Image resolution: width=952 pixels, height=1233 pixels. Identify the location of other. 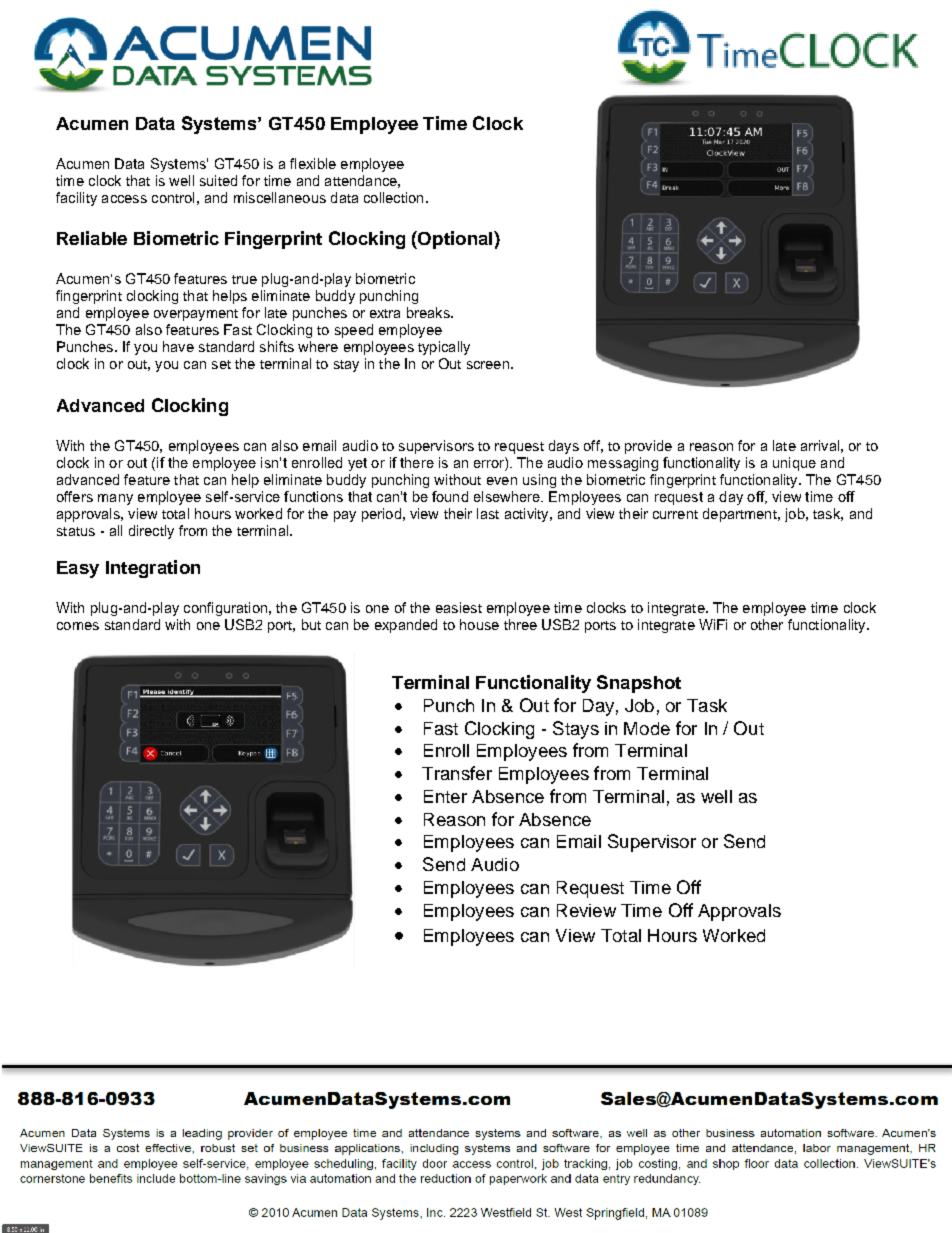
(767, 624).
